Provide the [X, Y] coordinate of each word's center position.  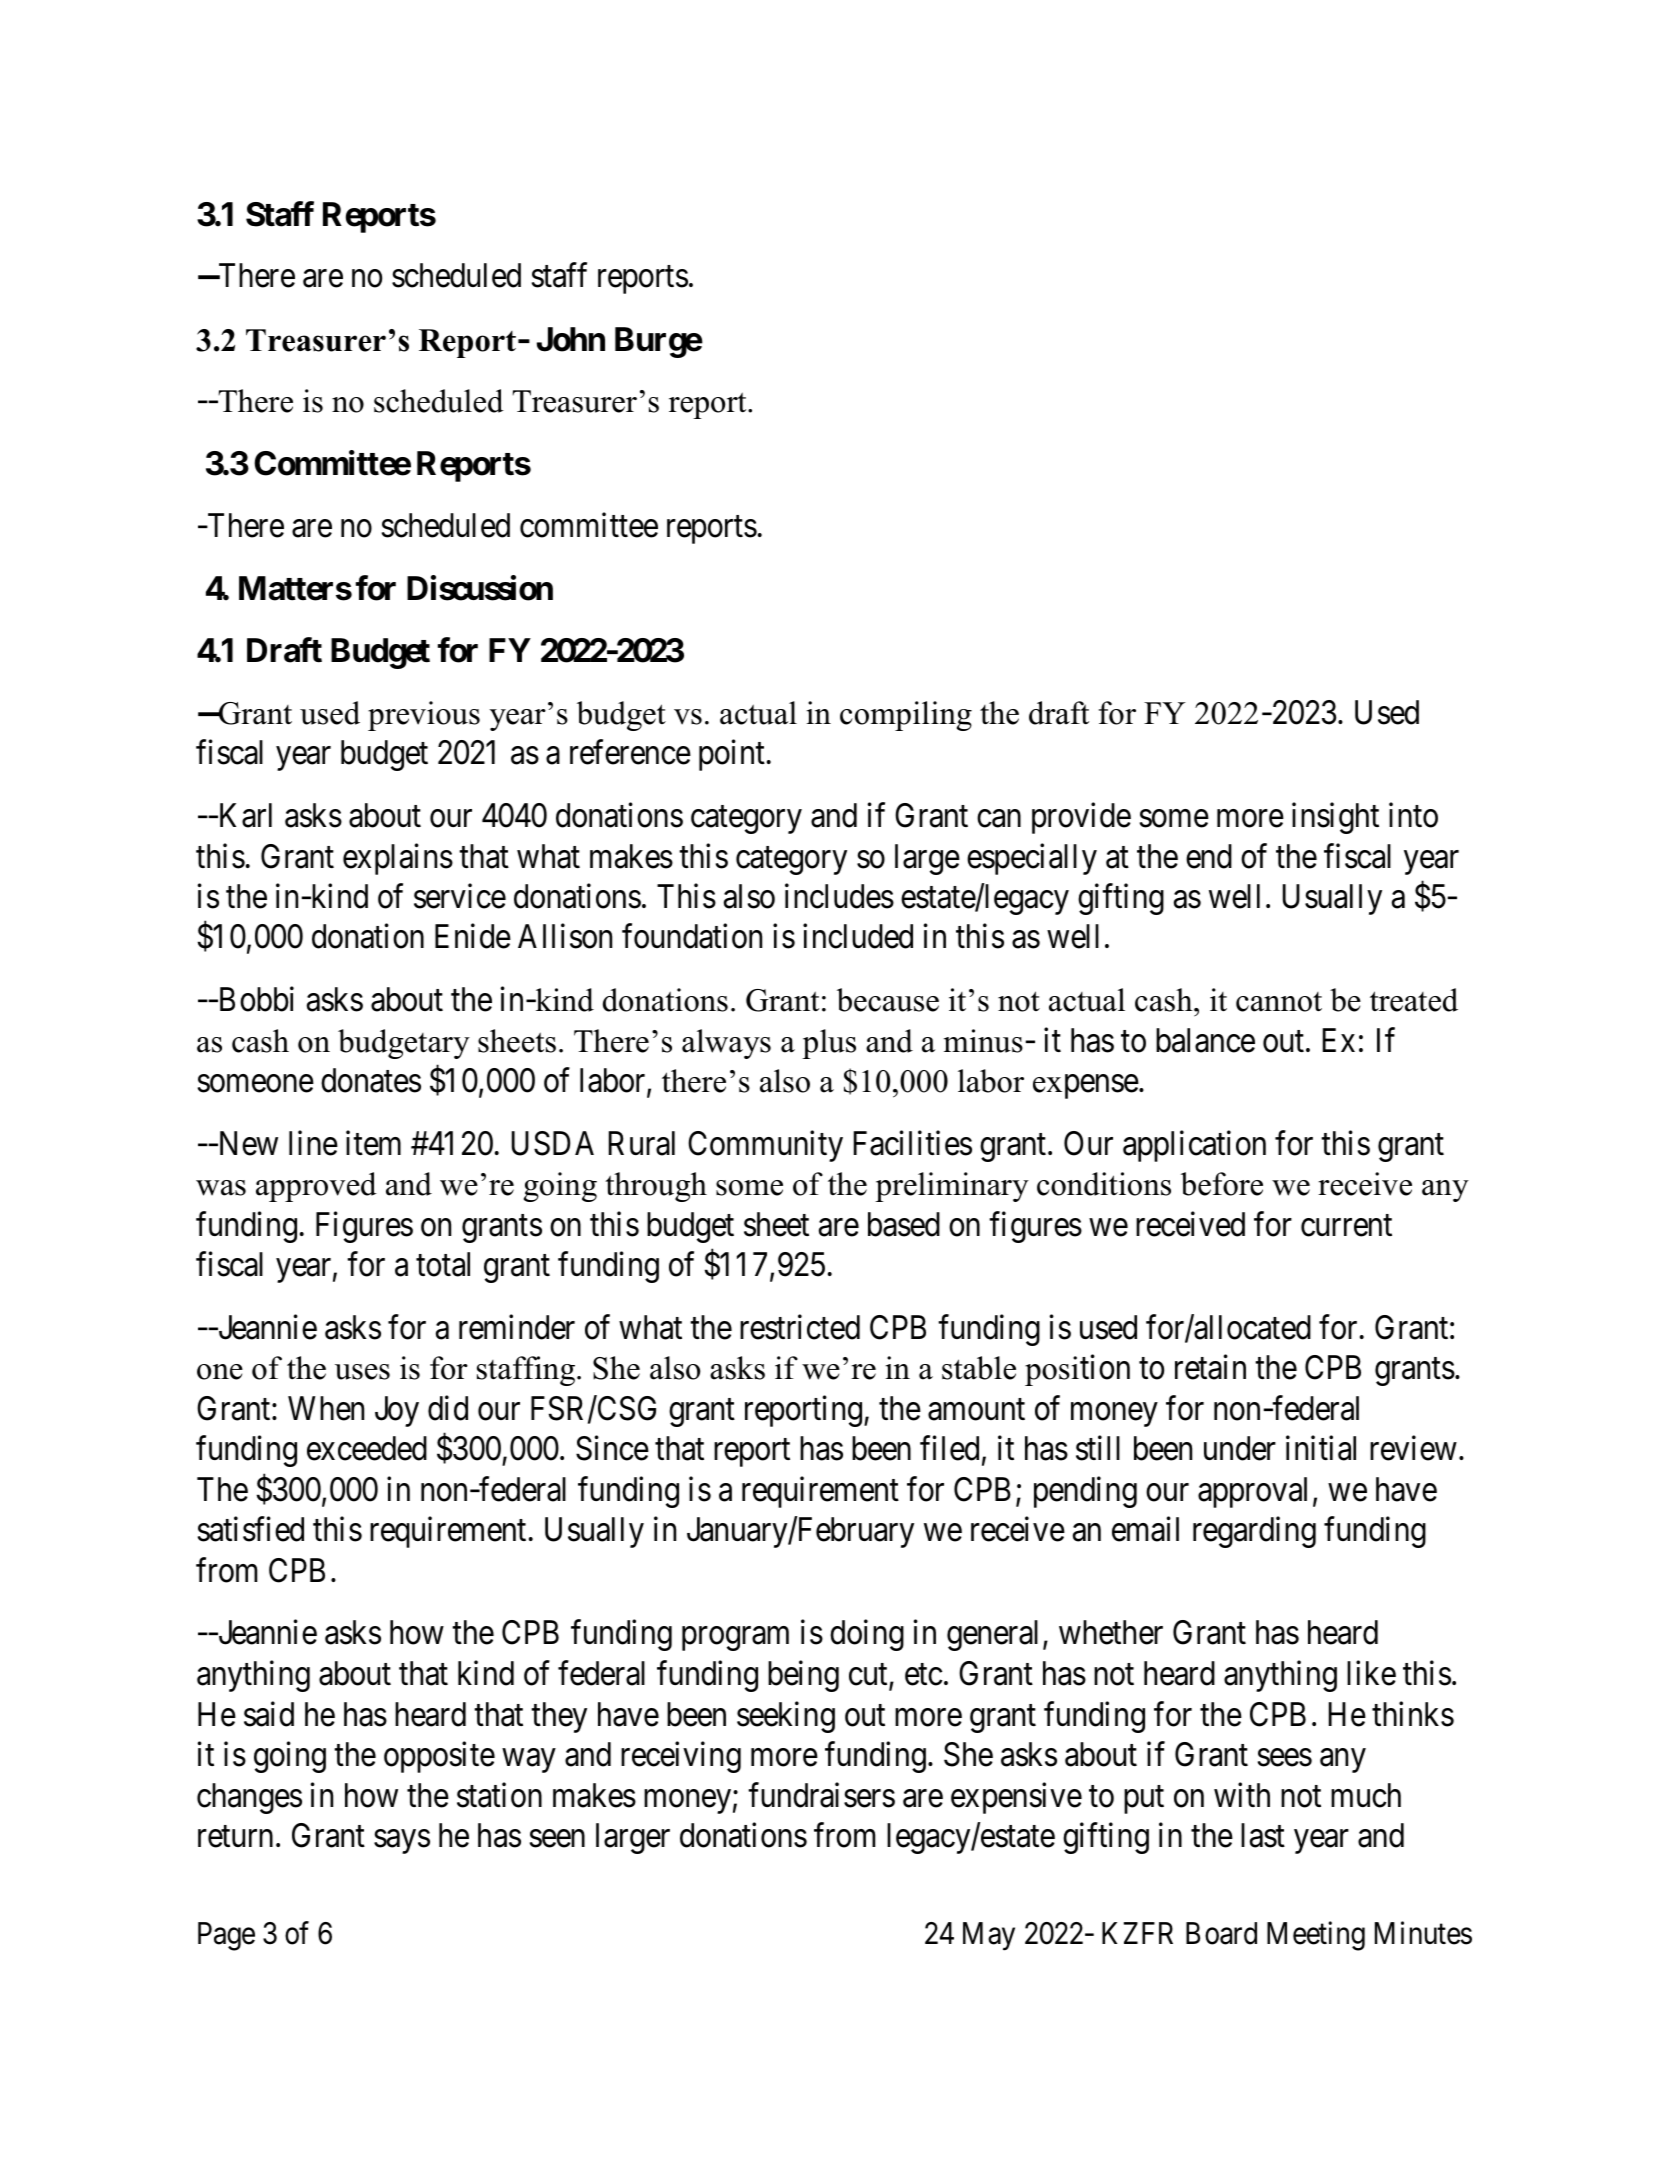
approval [1252, 1492]
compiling [906, 716]
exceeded [367, 1448]
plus [829, 1044]
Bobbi [255, 999]
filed [949, 1448]
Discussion [480, 588]
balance [1205, 1040]
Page [226, 1936]
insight [1335, 818]
